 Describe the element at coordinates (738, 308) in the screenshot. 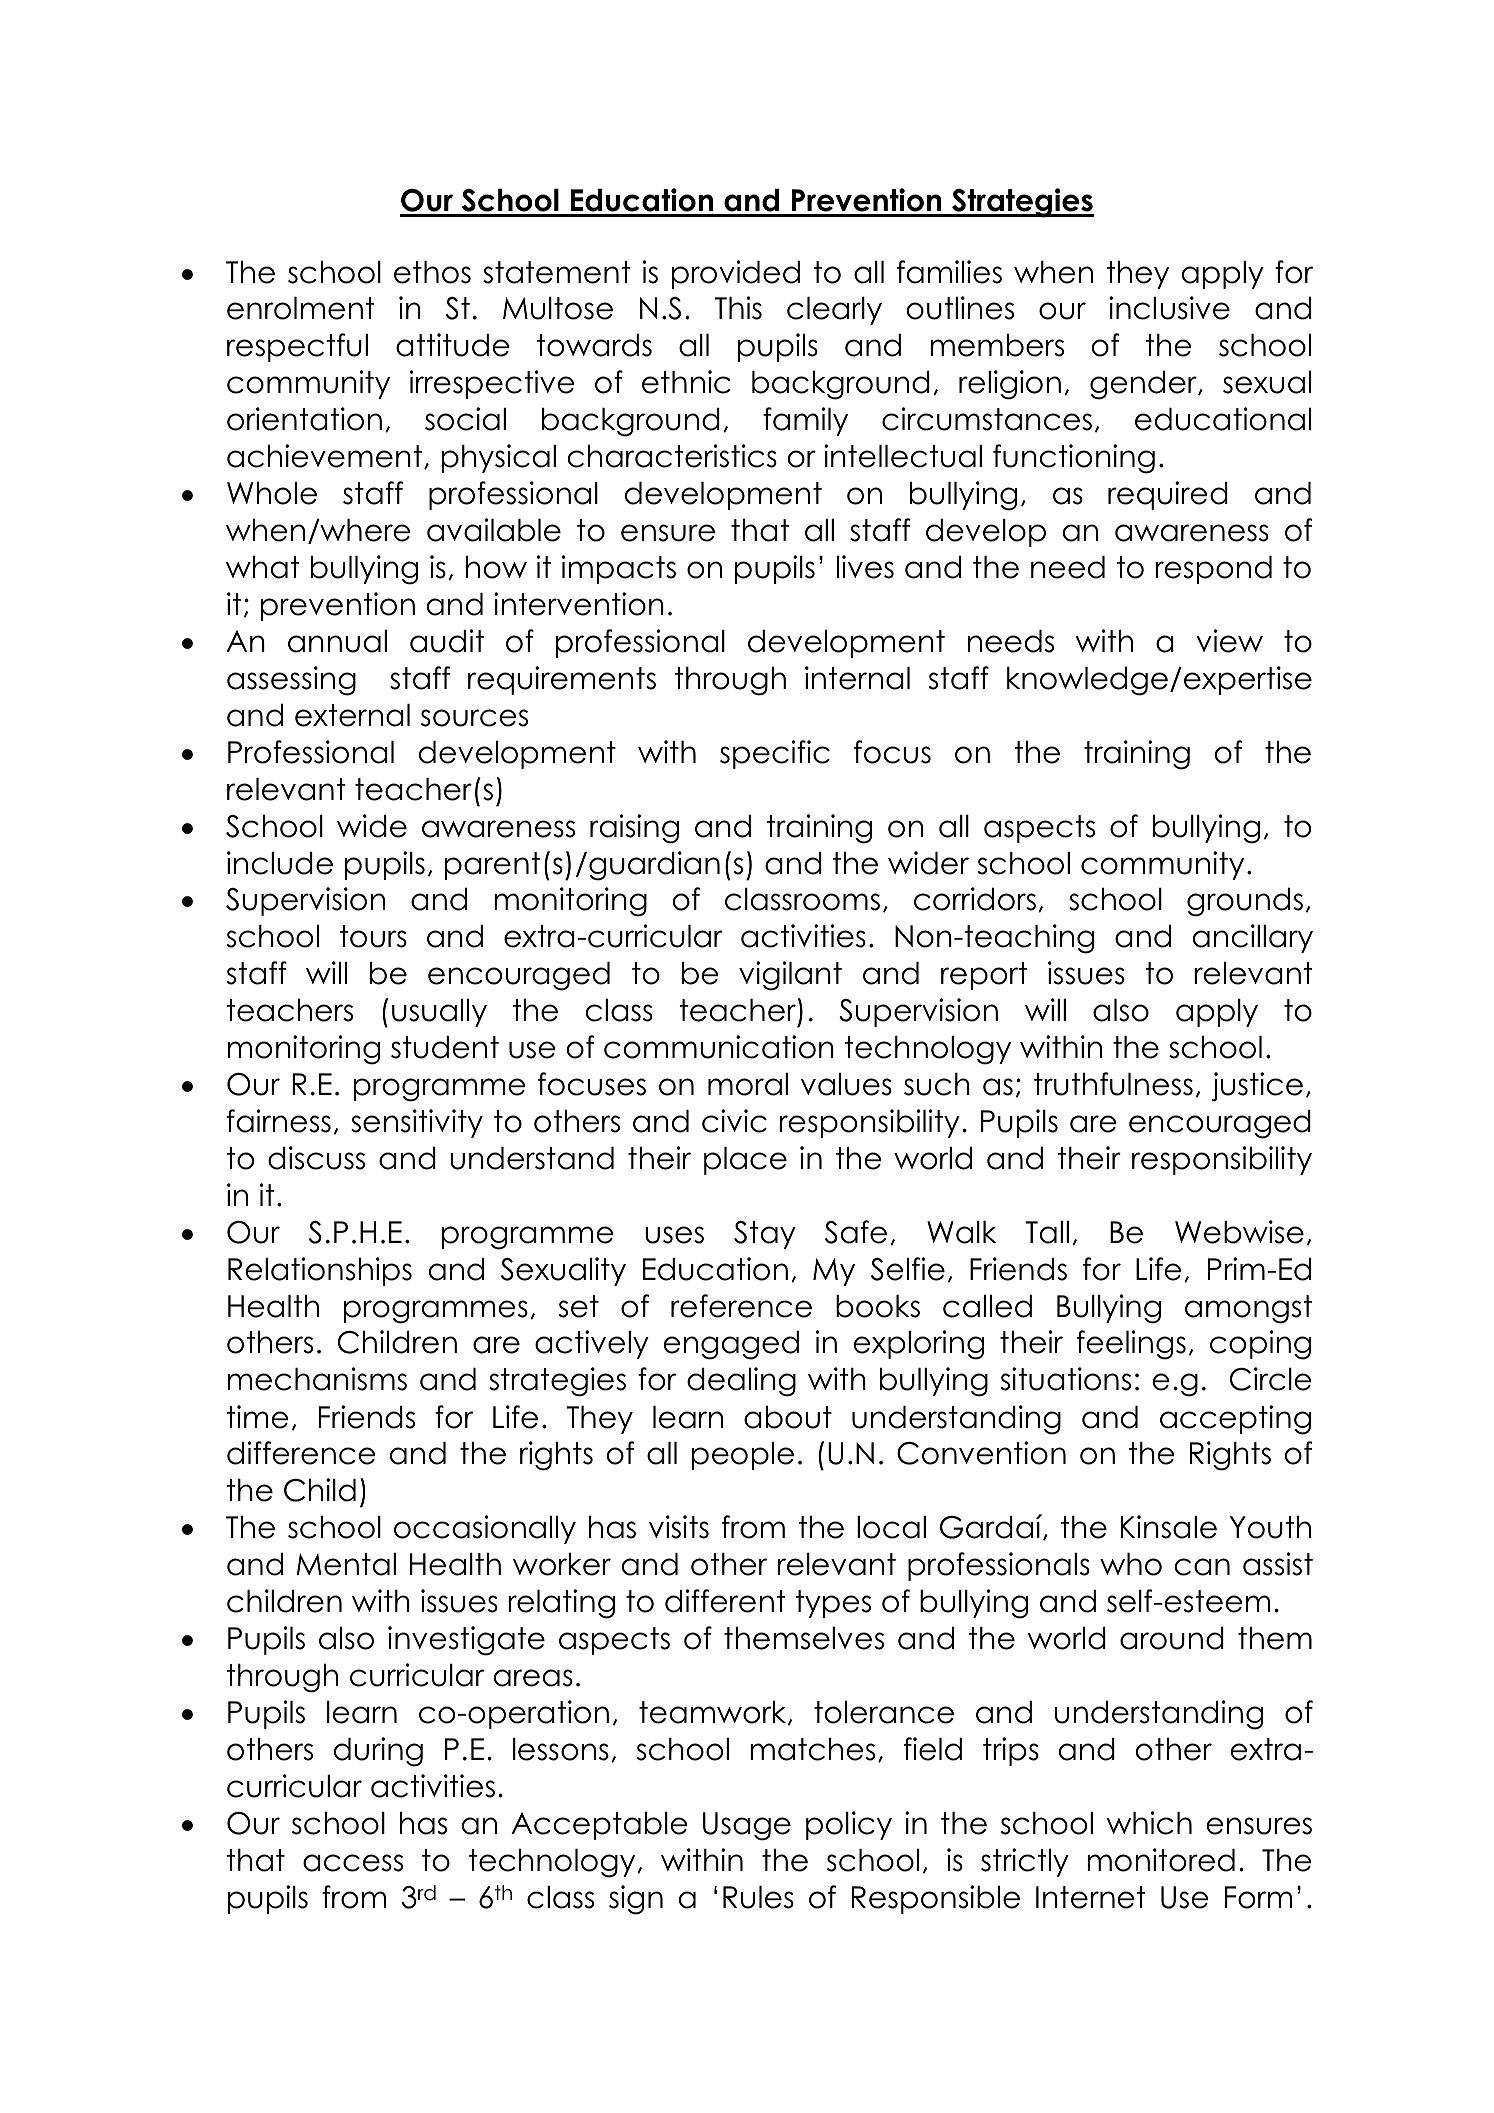

I see `This` at that location.
